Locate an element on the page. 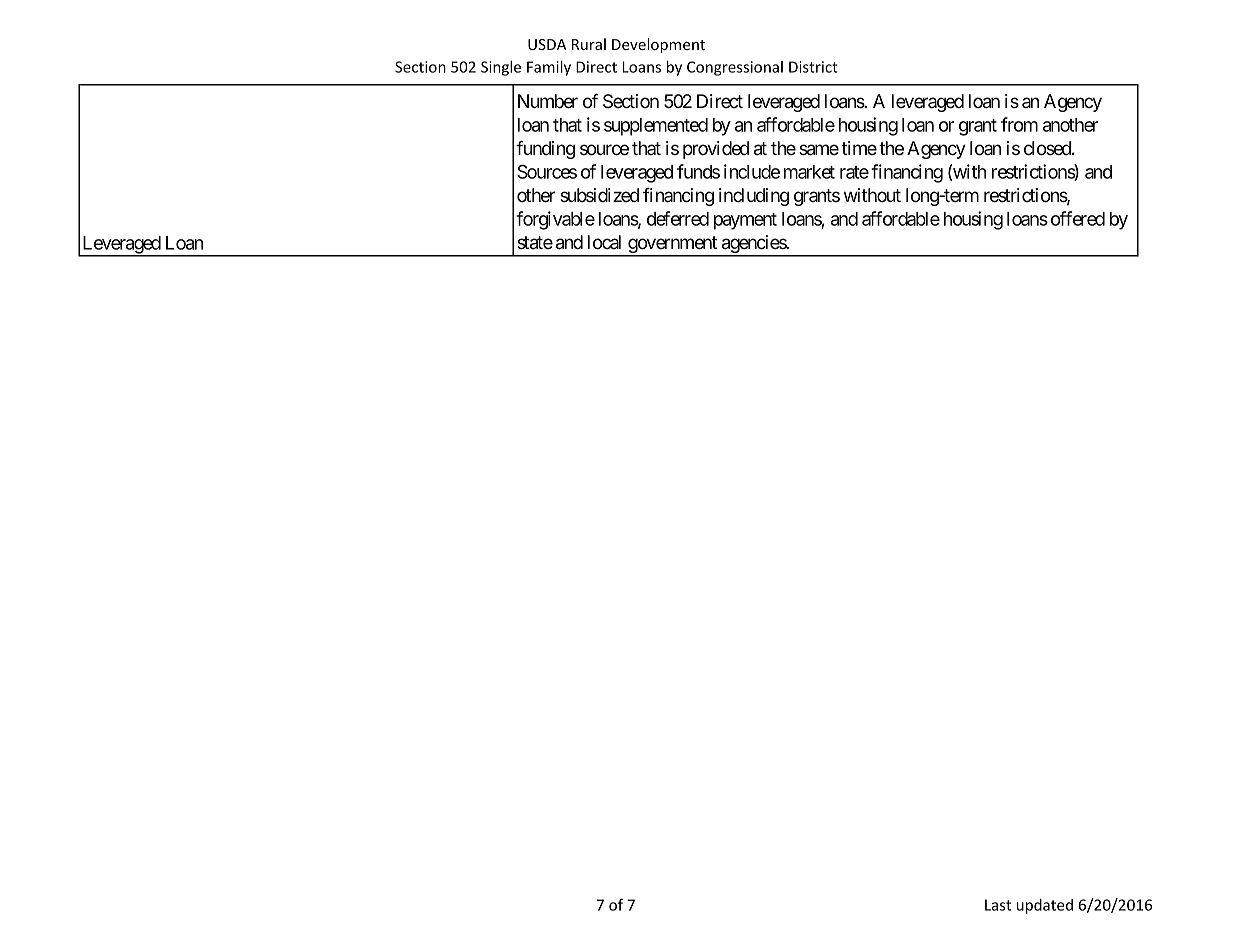 Image resolution: width=1233 pixels, height=952 pixels. offered is located at coordinates (1078, 218).
